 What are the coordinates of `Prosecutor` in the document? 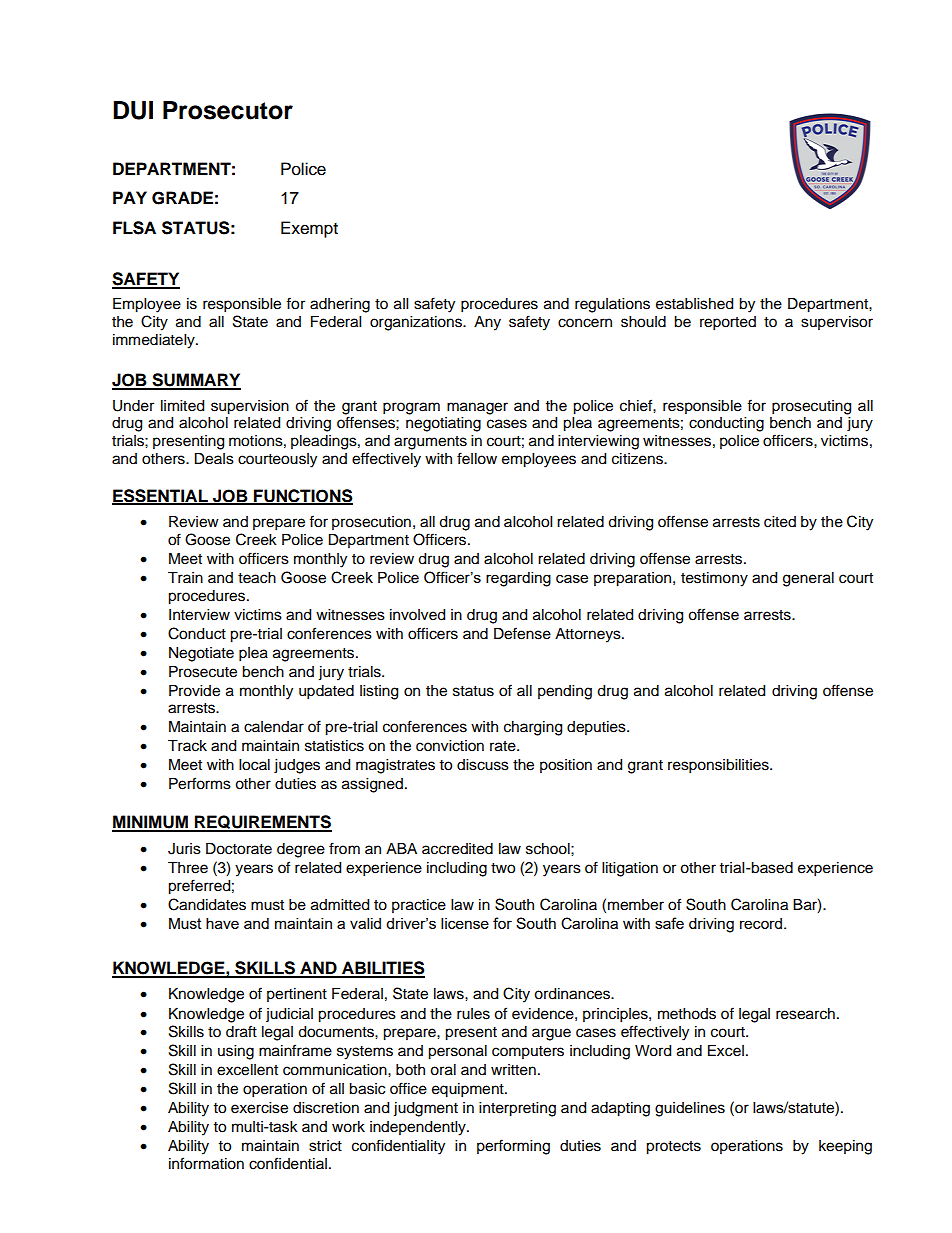 It's located at (228, 110).
